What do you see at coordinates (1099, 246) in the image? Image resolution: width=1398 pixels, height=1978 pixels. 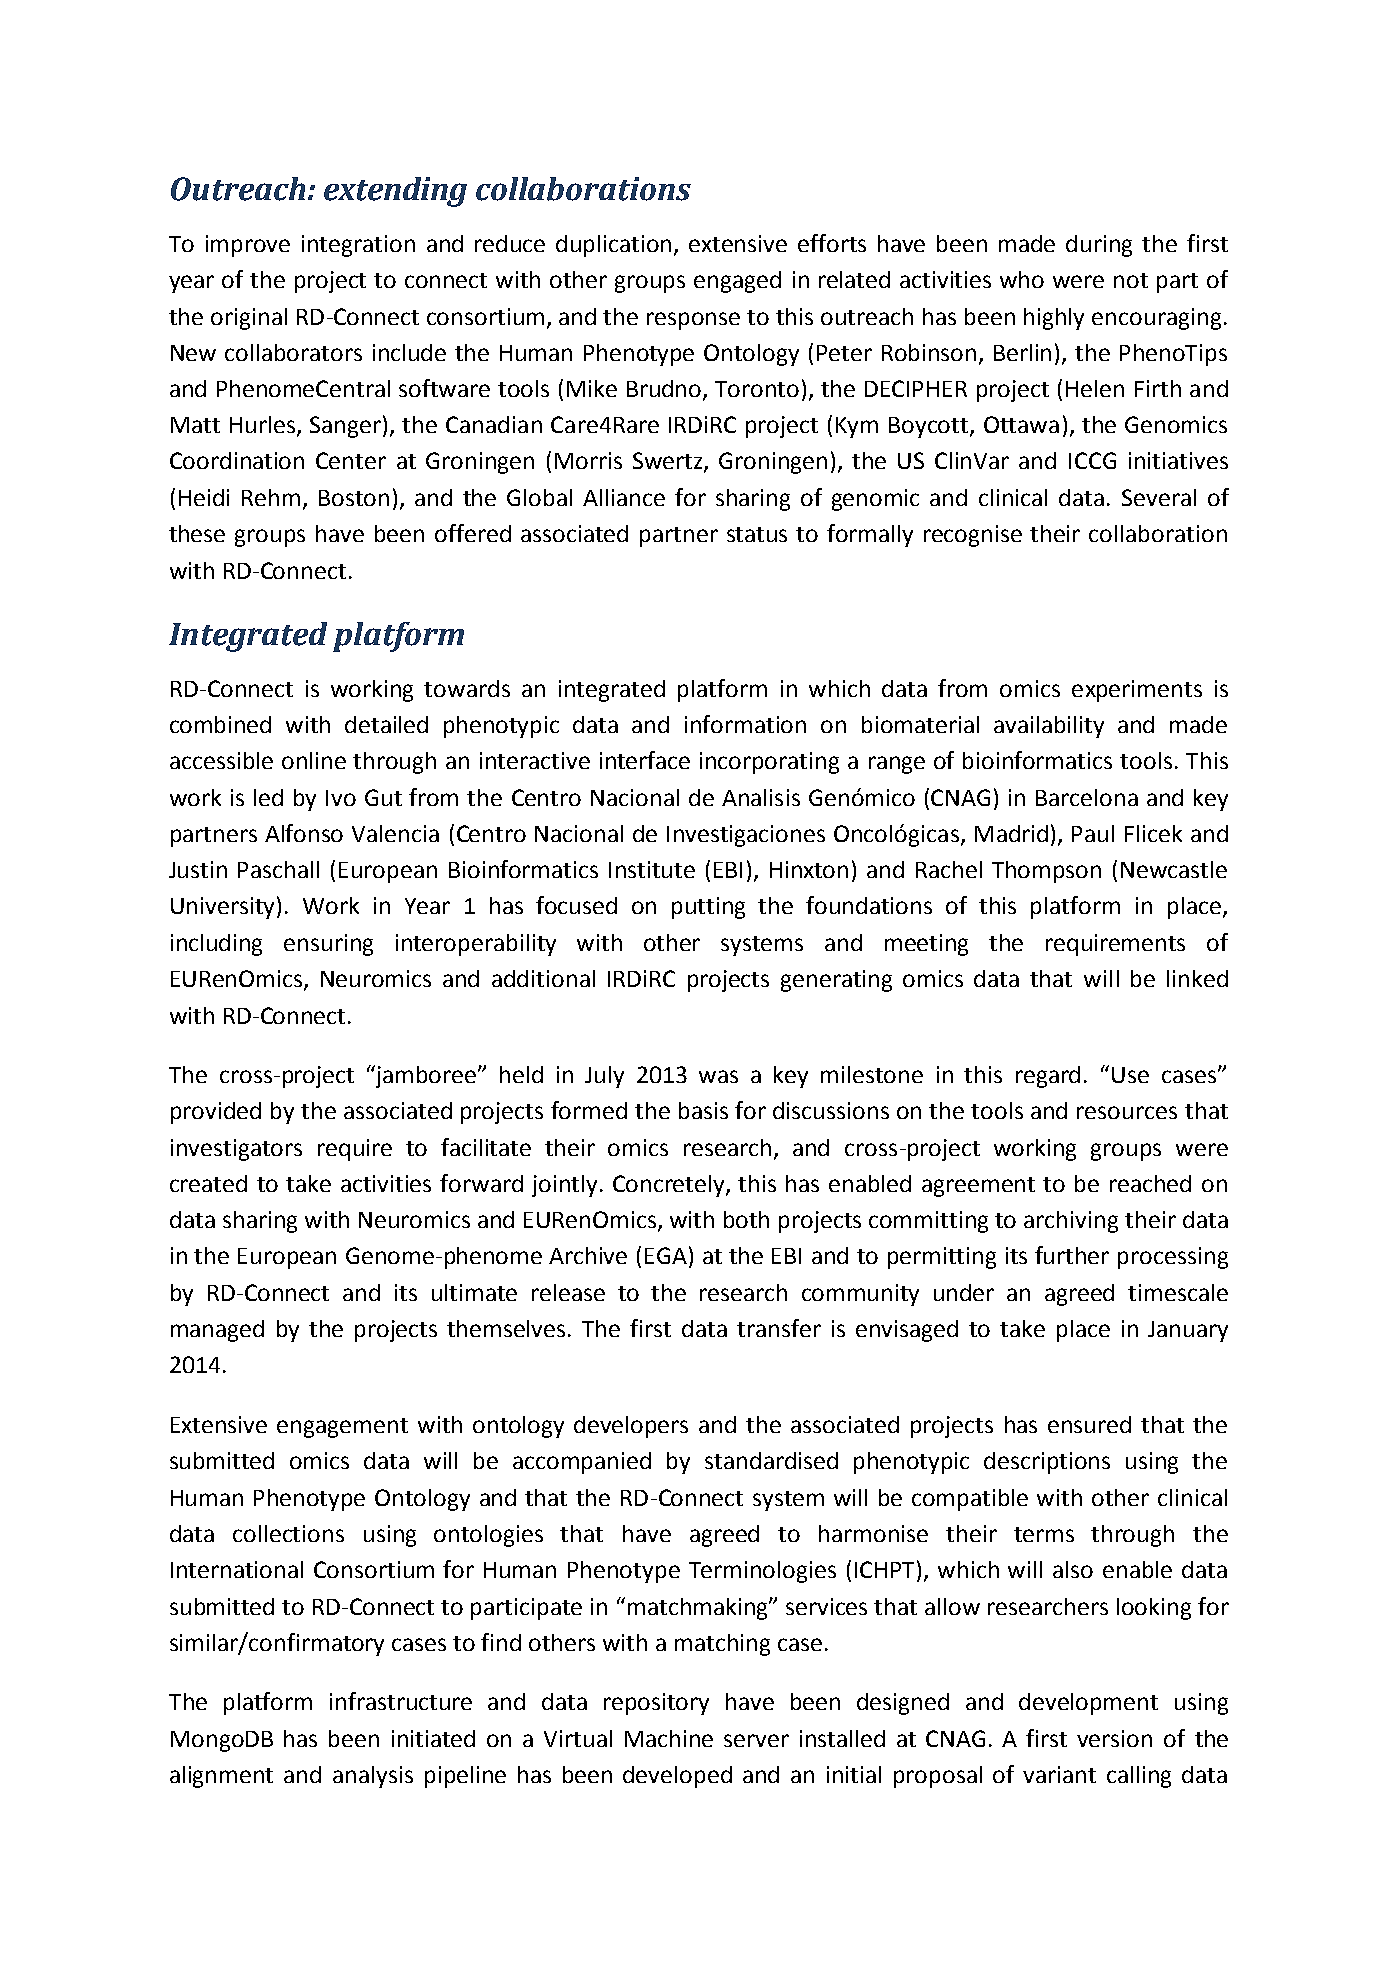 I see `during` at bounding box center [1099, 246].
